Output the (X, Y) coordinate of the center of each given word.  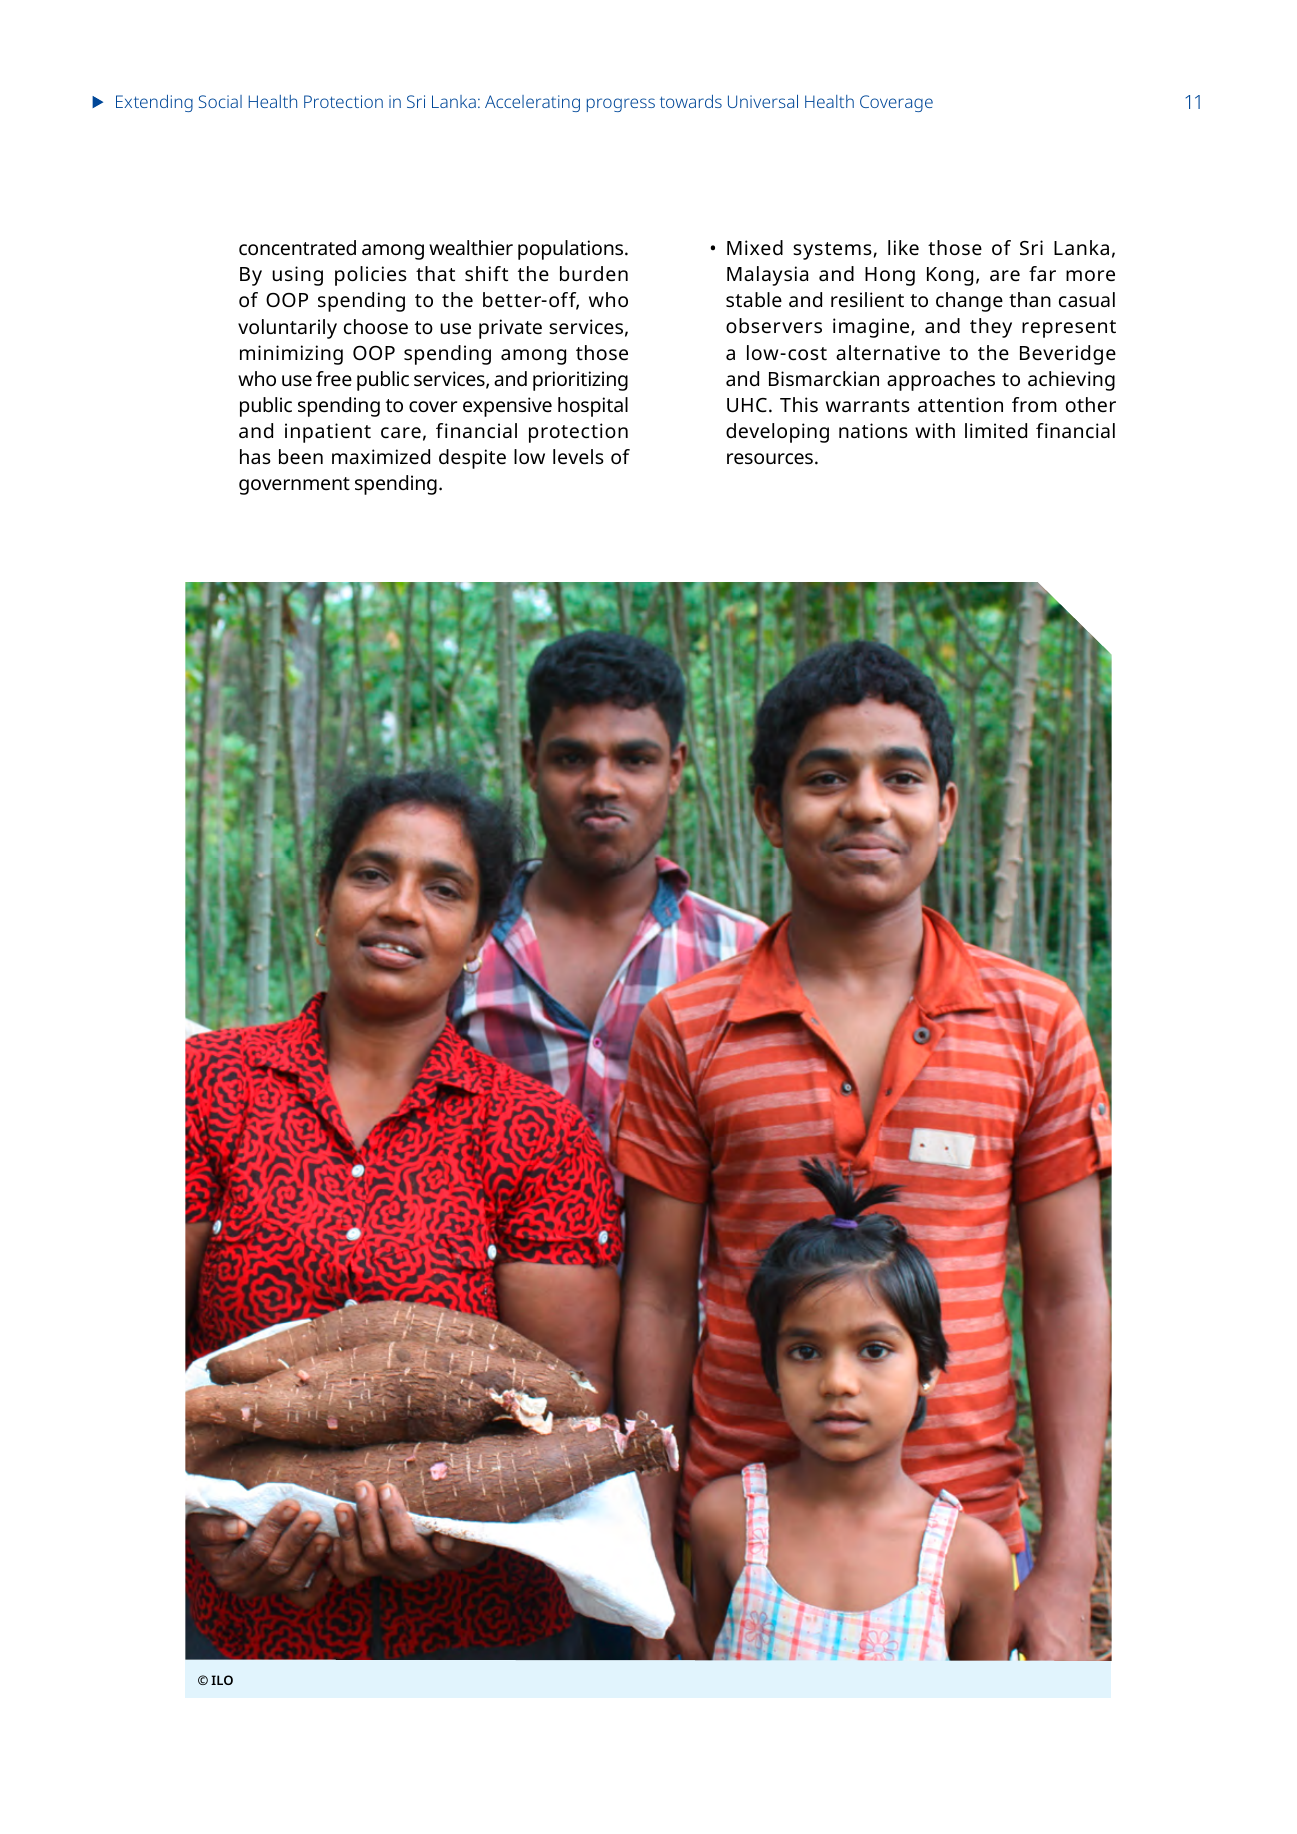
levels (578, 456)
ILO (222, 1680)
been (301, 456)
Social (220, 101)
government (294, 486)
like (903, 247)
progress (621, 105)
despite (472, 459)
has (255, 456)
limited (996, 430)
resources (770, 458)
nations (873, 430)
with (935, 430)
